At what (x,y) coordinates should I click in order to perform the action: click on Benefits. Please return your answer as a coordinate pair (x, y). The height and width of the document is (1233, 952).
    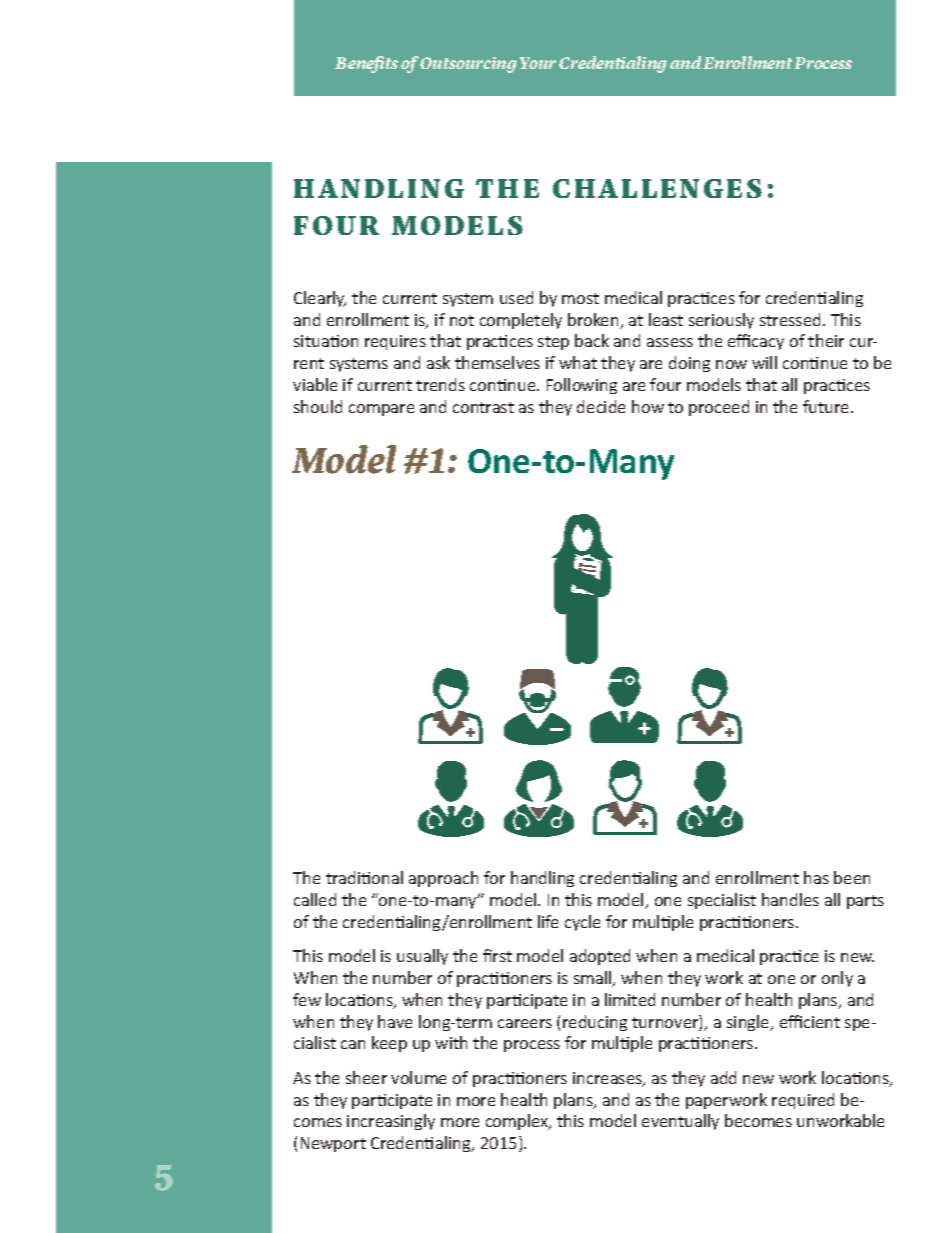
    Looking at the image, I should click on (366, 64).
